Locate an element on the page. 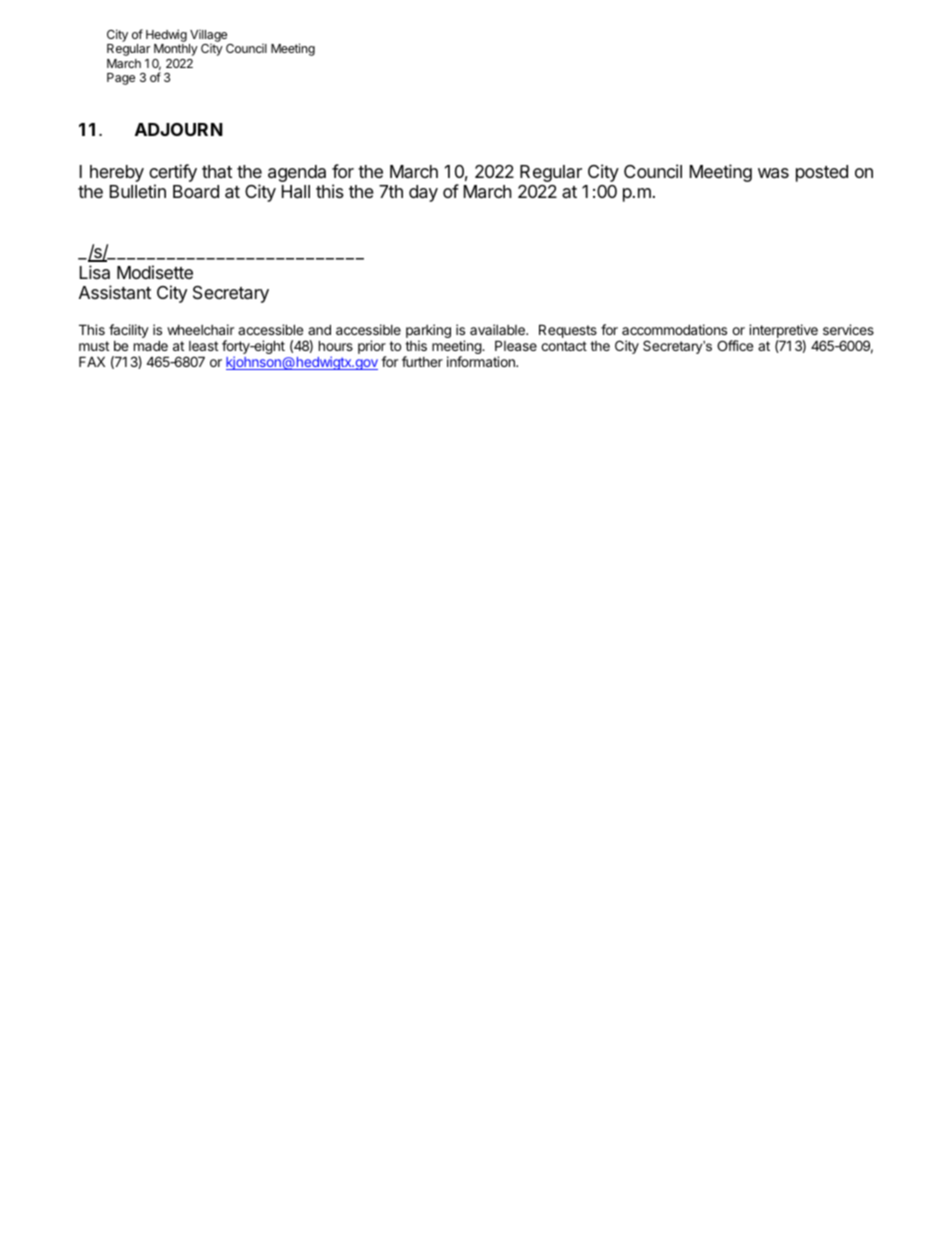 The width and height of the image is (952, 1233). Village is located at coordinates (209, 37).
